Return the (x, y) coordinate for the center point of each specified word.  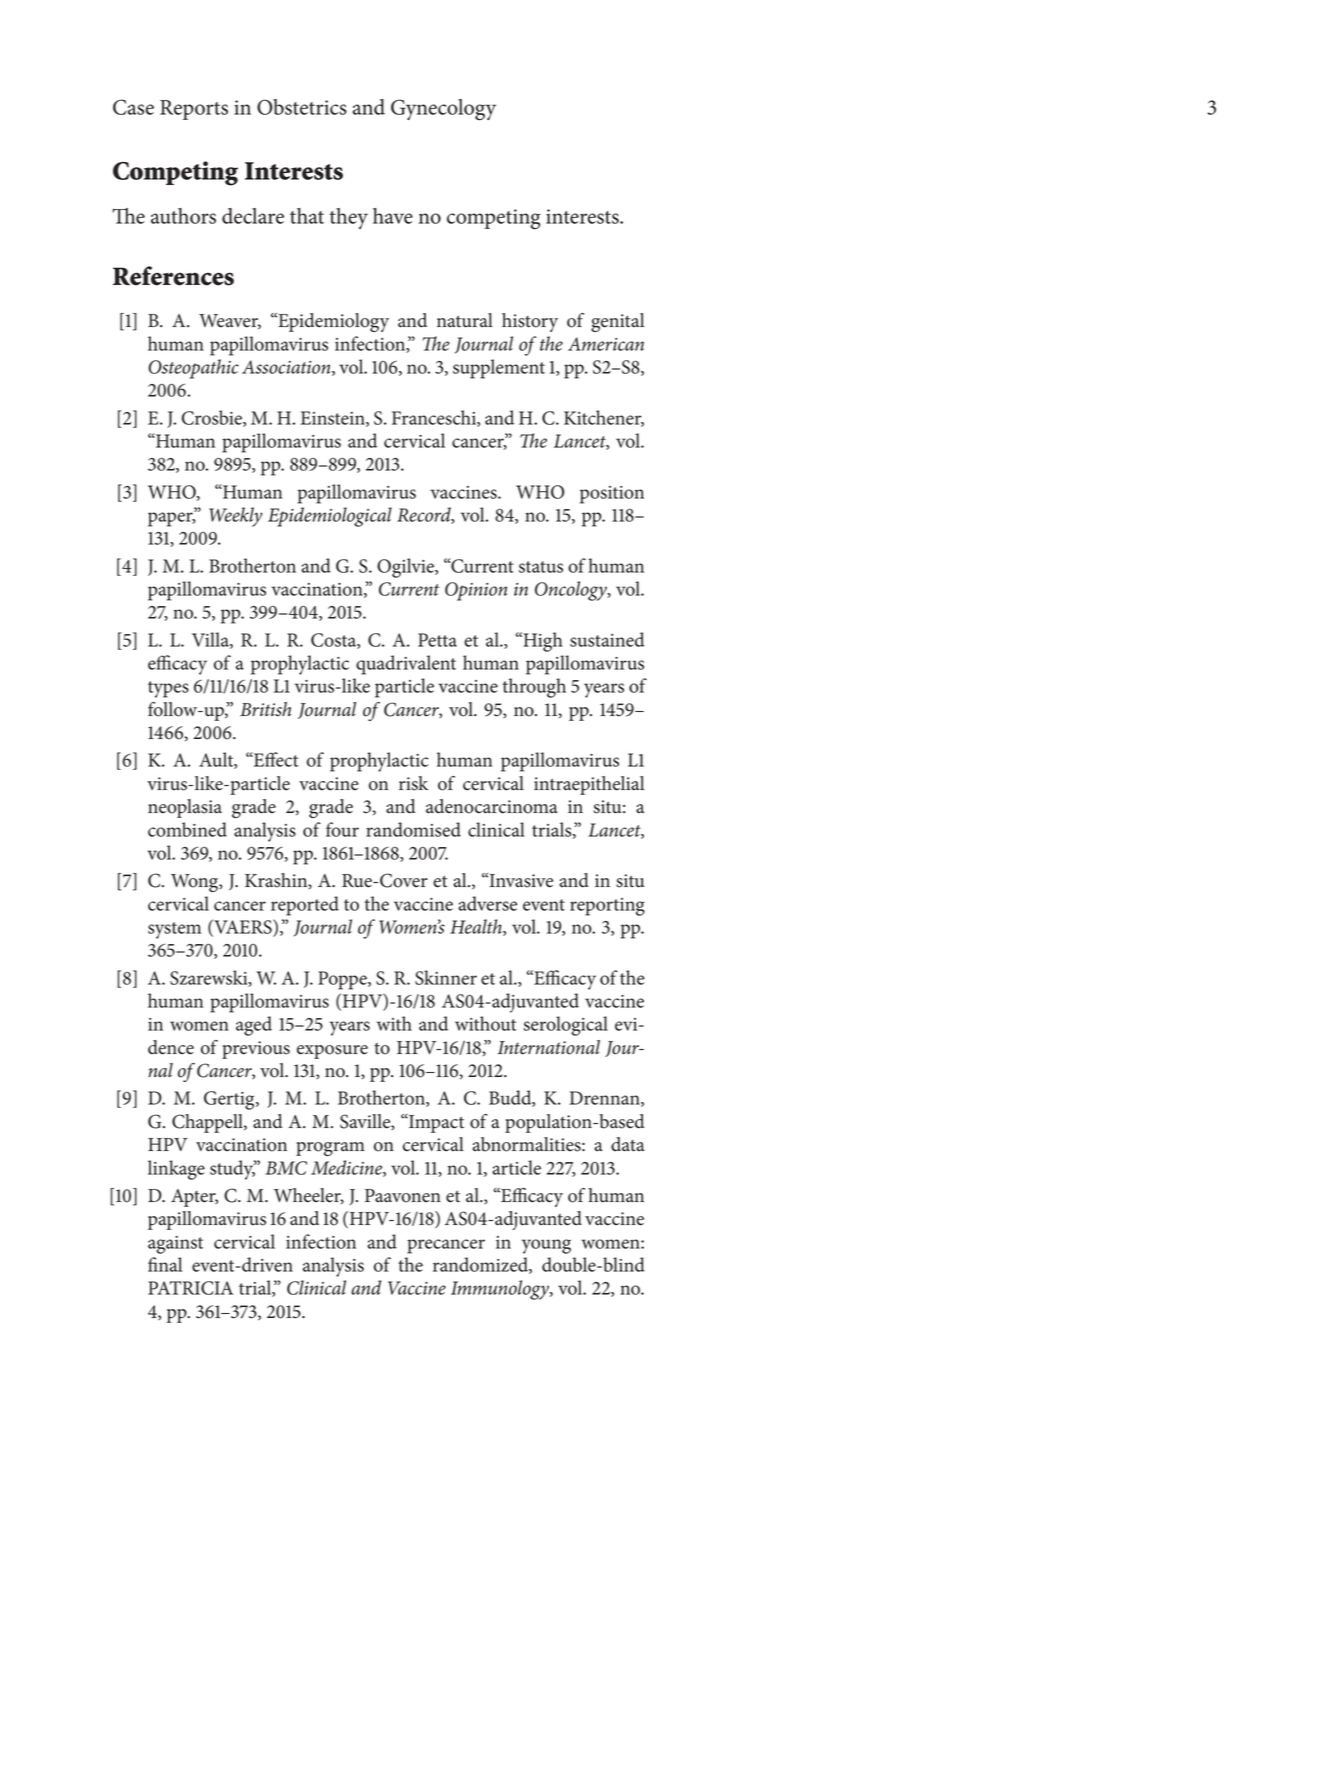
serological (565, 1026)
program (330, 1149)
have (393, 216)
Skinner (446, 977)
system (174, 930)
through (534, 688)
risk (413, 783)
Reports (194, 110)
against (175, 1245)
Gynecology (443, 110)
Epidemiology (332, 322)
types (168, 689)
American (606, 344)
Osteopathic (193, 369)
